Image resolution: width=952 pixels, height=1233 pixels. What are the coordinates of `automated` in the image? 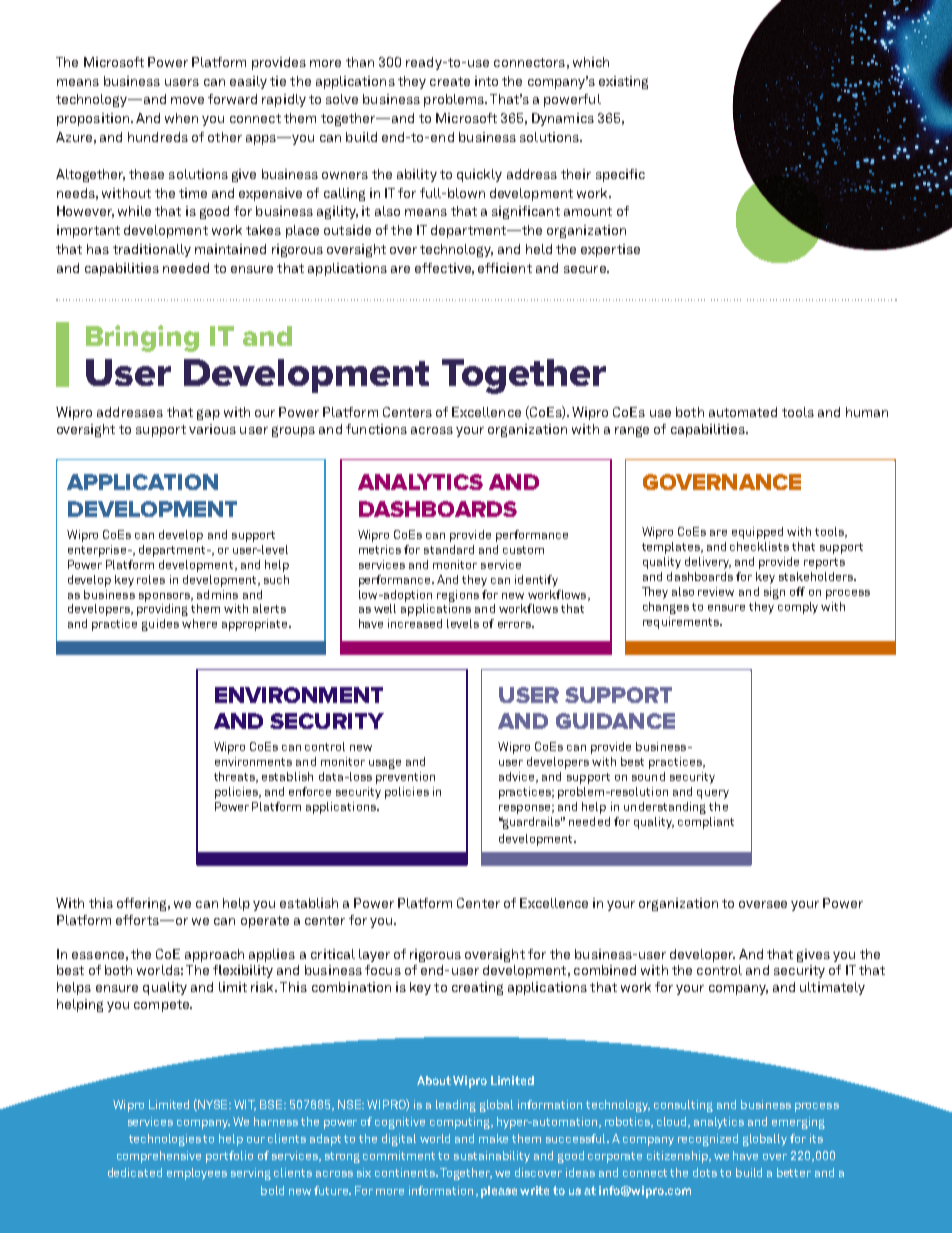 It's located at (743, 412).
